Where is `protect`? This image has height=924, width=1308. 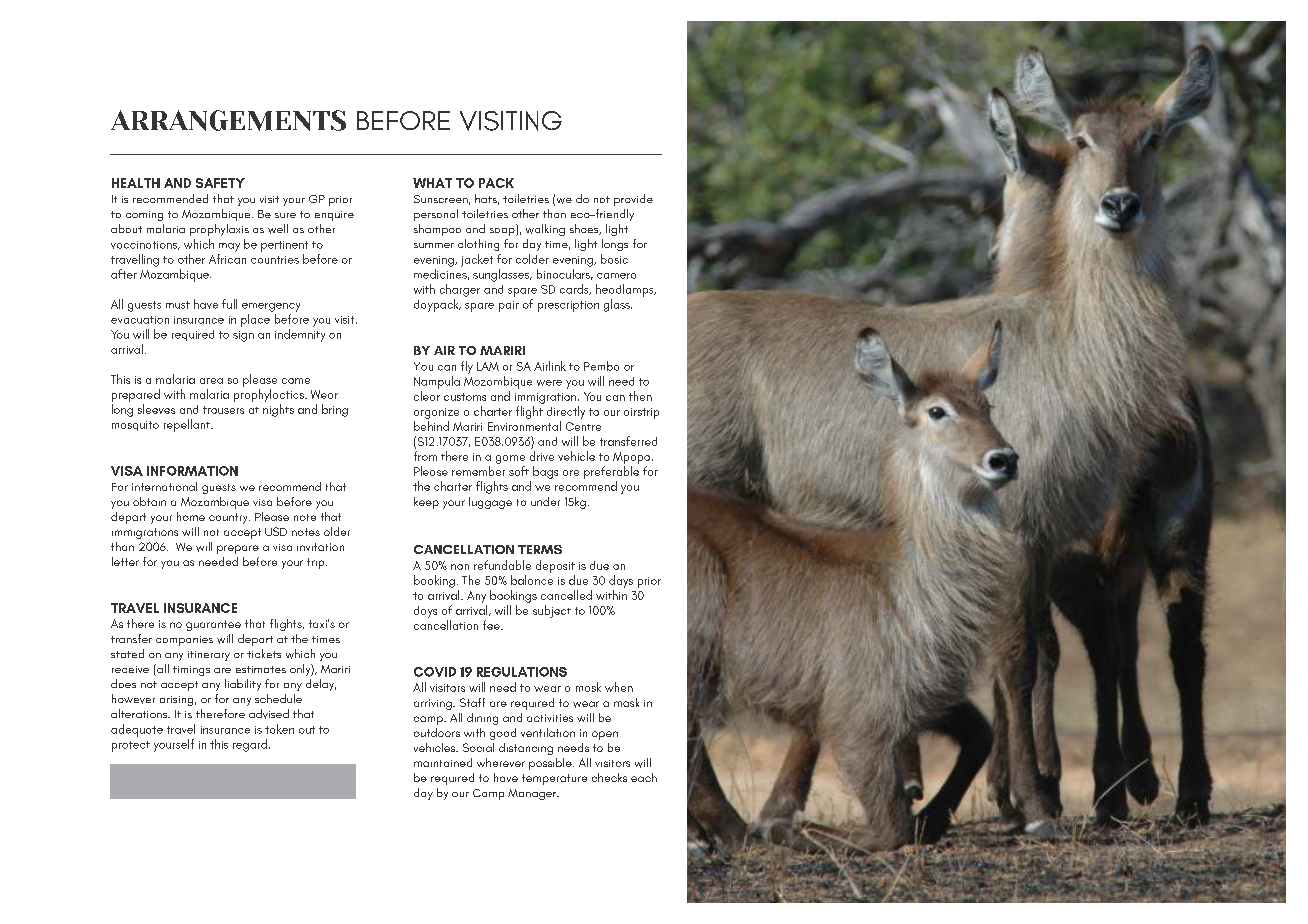 protect is located at coordinates (131, 746).
